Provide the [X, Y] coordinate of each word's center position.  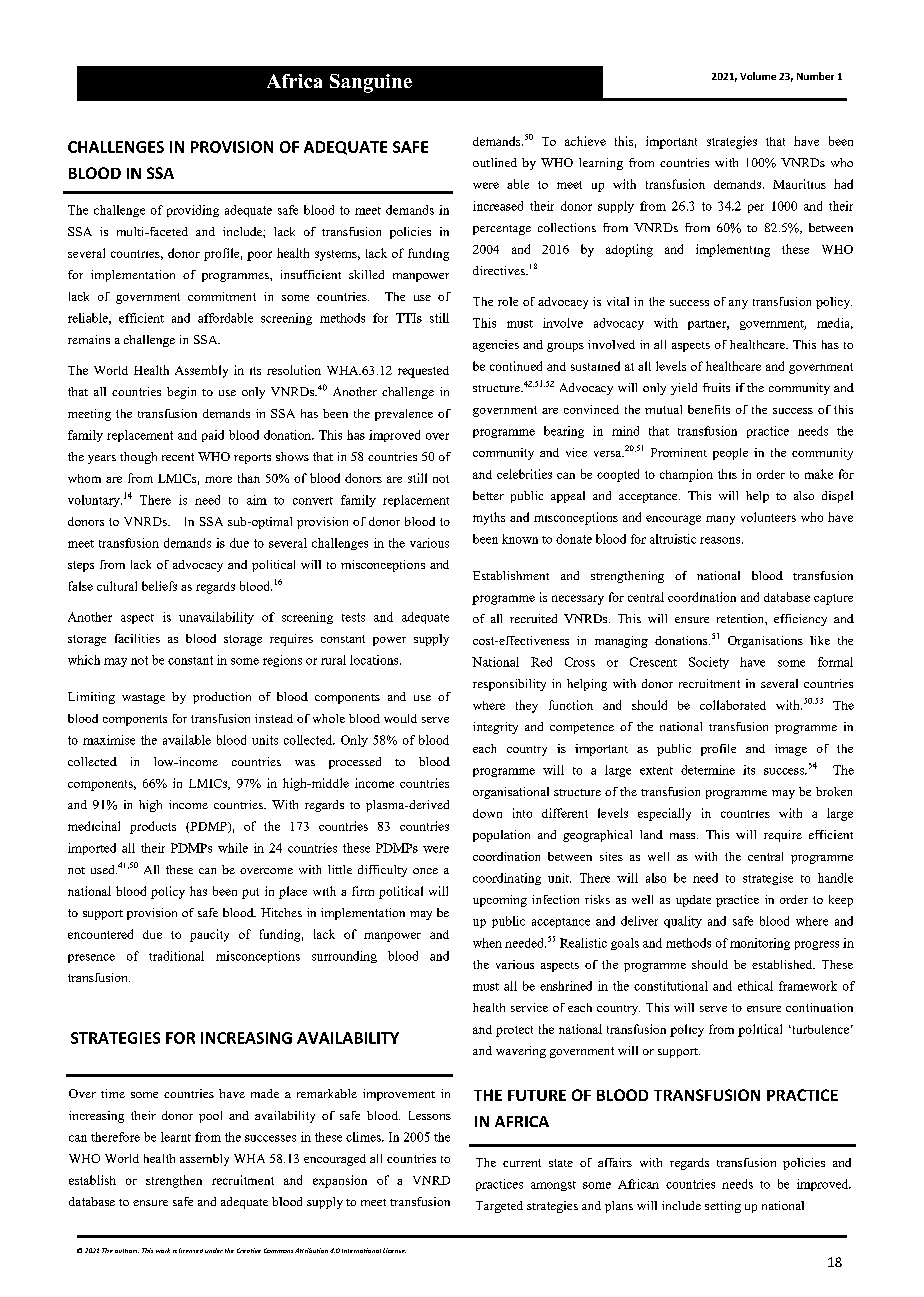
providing [193, 211]
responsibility [509, 685]
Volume [758, 76]
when [487, 943]
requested [423, 372]
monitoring [760, 944]
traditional [176, 956]
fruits [716, 387]
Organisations [765, 642]
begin [181, 393]
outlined [495, 162]
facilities [137, 638]
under [214, 1250]
